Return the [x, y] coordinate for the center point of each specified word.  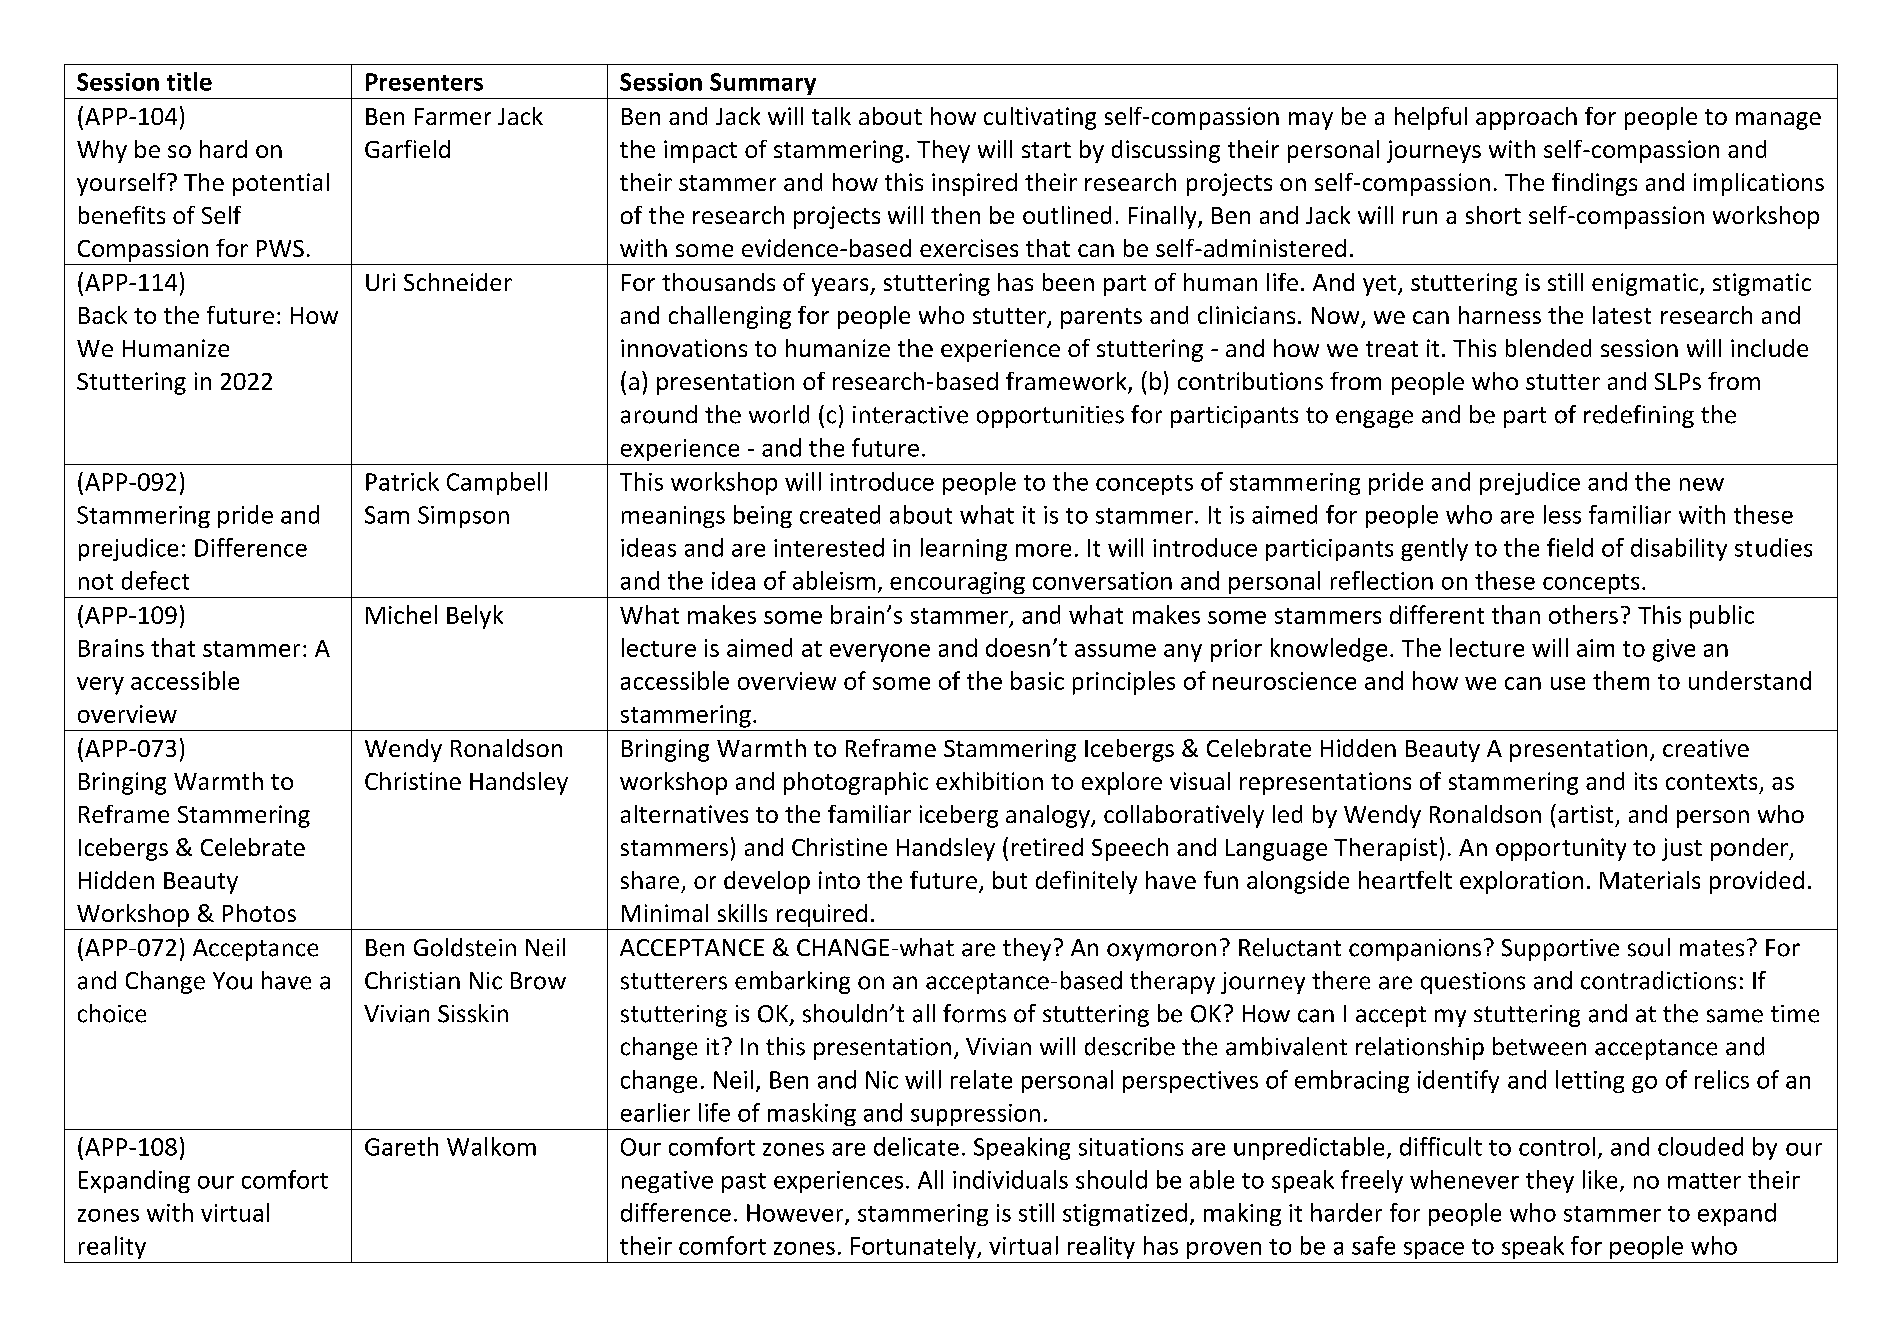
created [840, 514]
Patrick [402, 481]
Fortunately [914, 1247]
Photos [259, 913]
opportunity [1561, 849]
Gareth [401, 1146]
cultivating [1040, 118]
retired [1047, 847]
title [189, 81]
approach [1526, 118]
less [1562, 514]
